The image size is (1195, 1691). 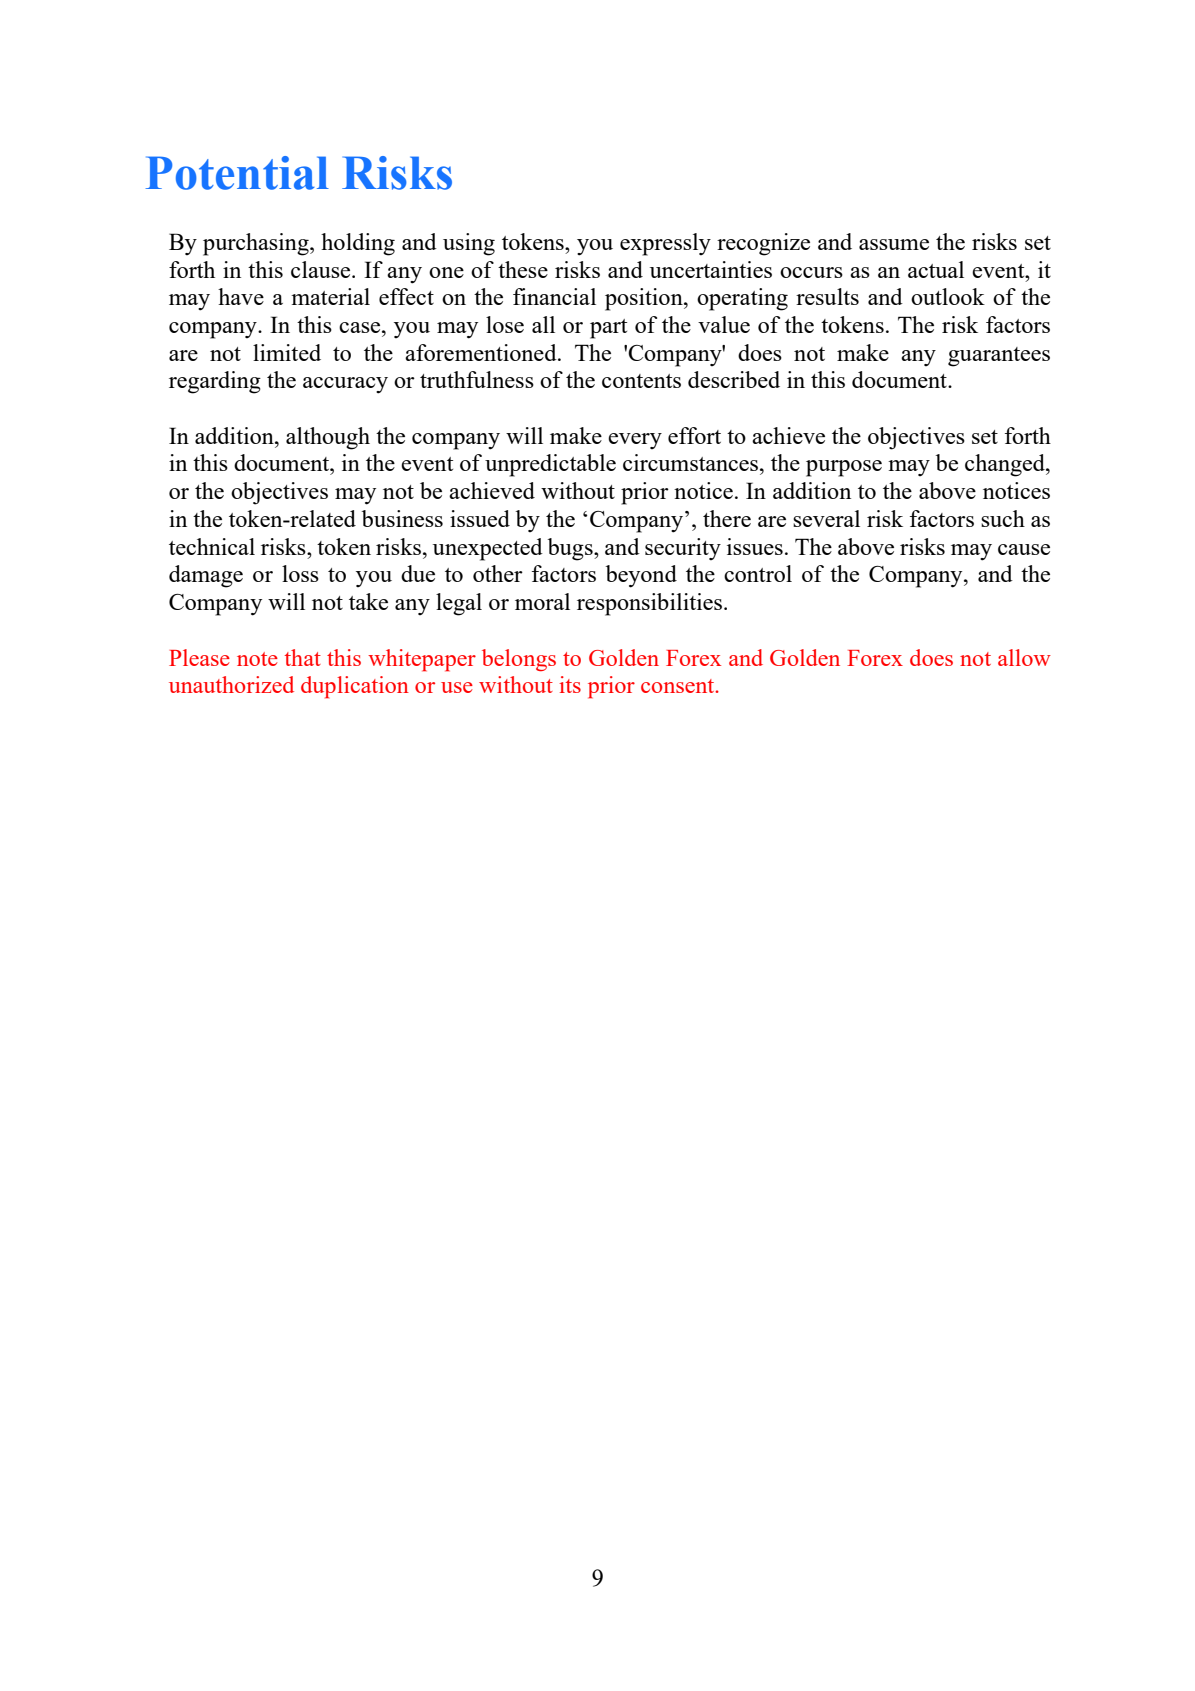 I want to click on changed, so click(x=1006, y=465).
